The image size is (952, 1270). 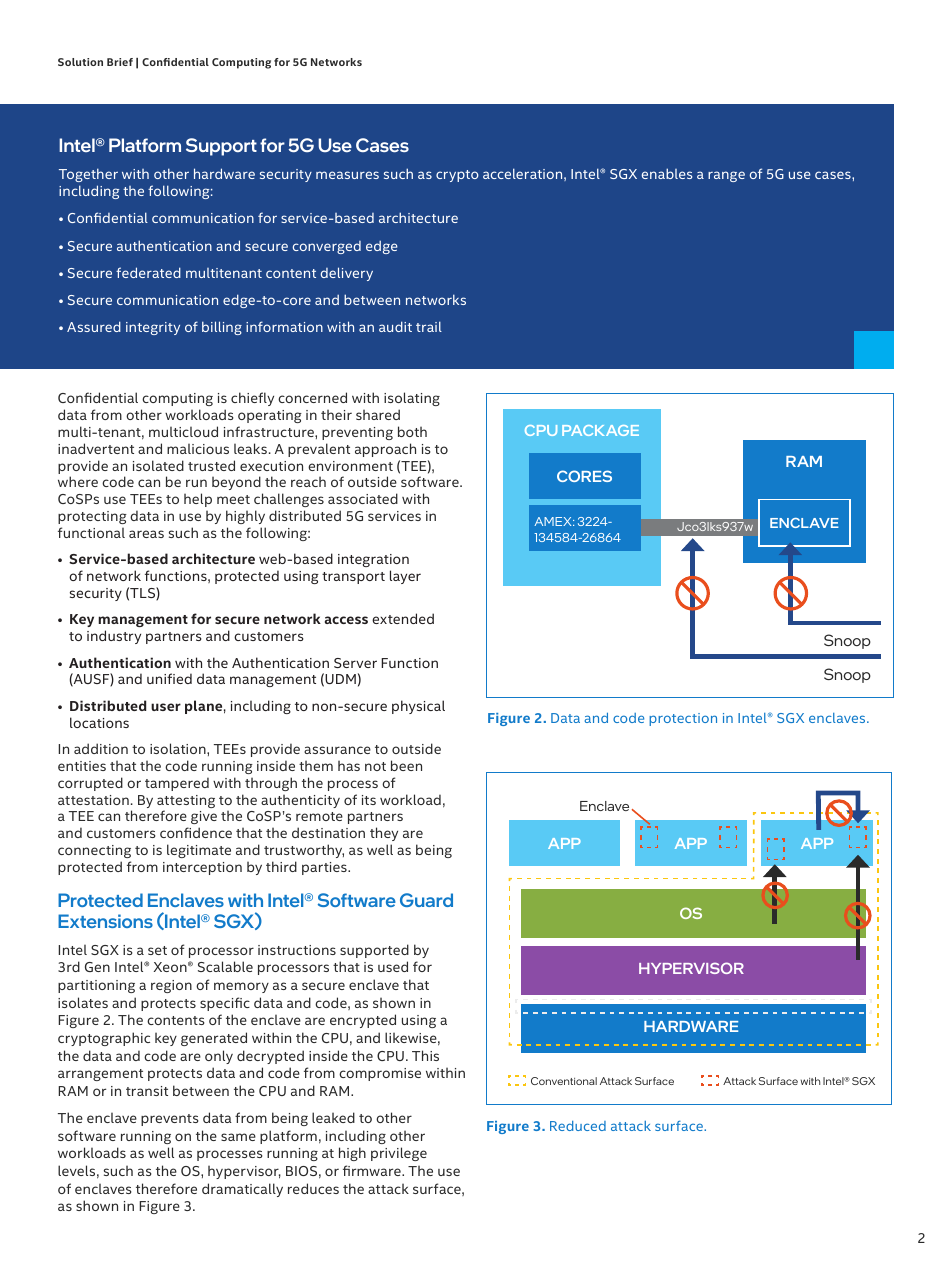 What do you see at coordinates (426, 900) in the screenshot?
I see `Guard` at bounding box center [426, 900].
